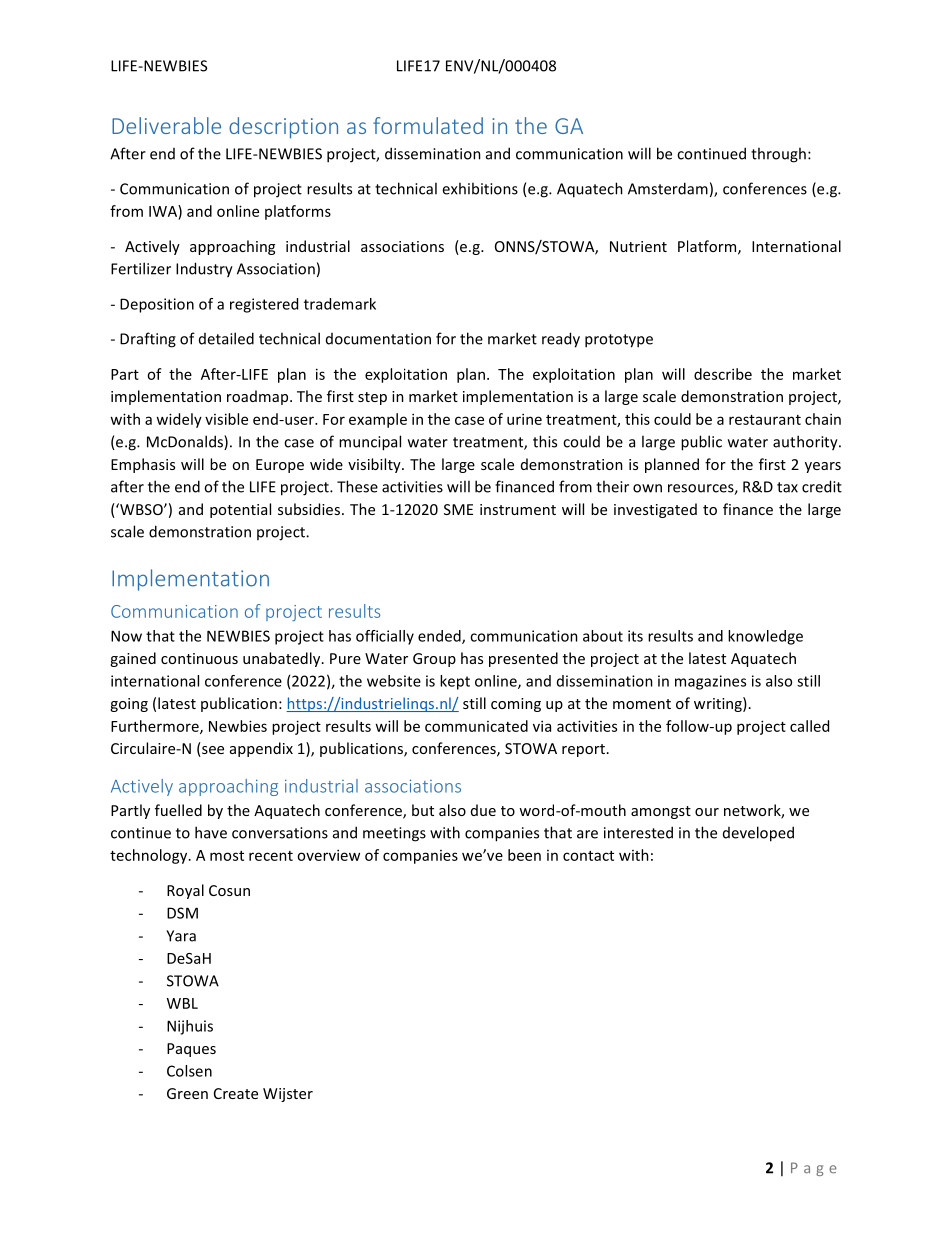 The width and height of the image is (952, 1233). What do you see at coordinates (236, 1093) in the image?
I see `Create` at bounding box center [236, 1093].
